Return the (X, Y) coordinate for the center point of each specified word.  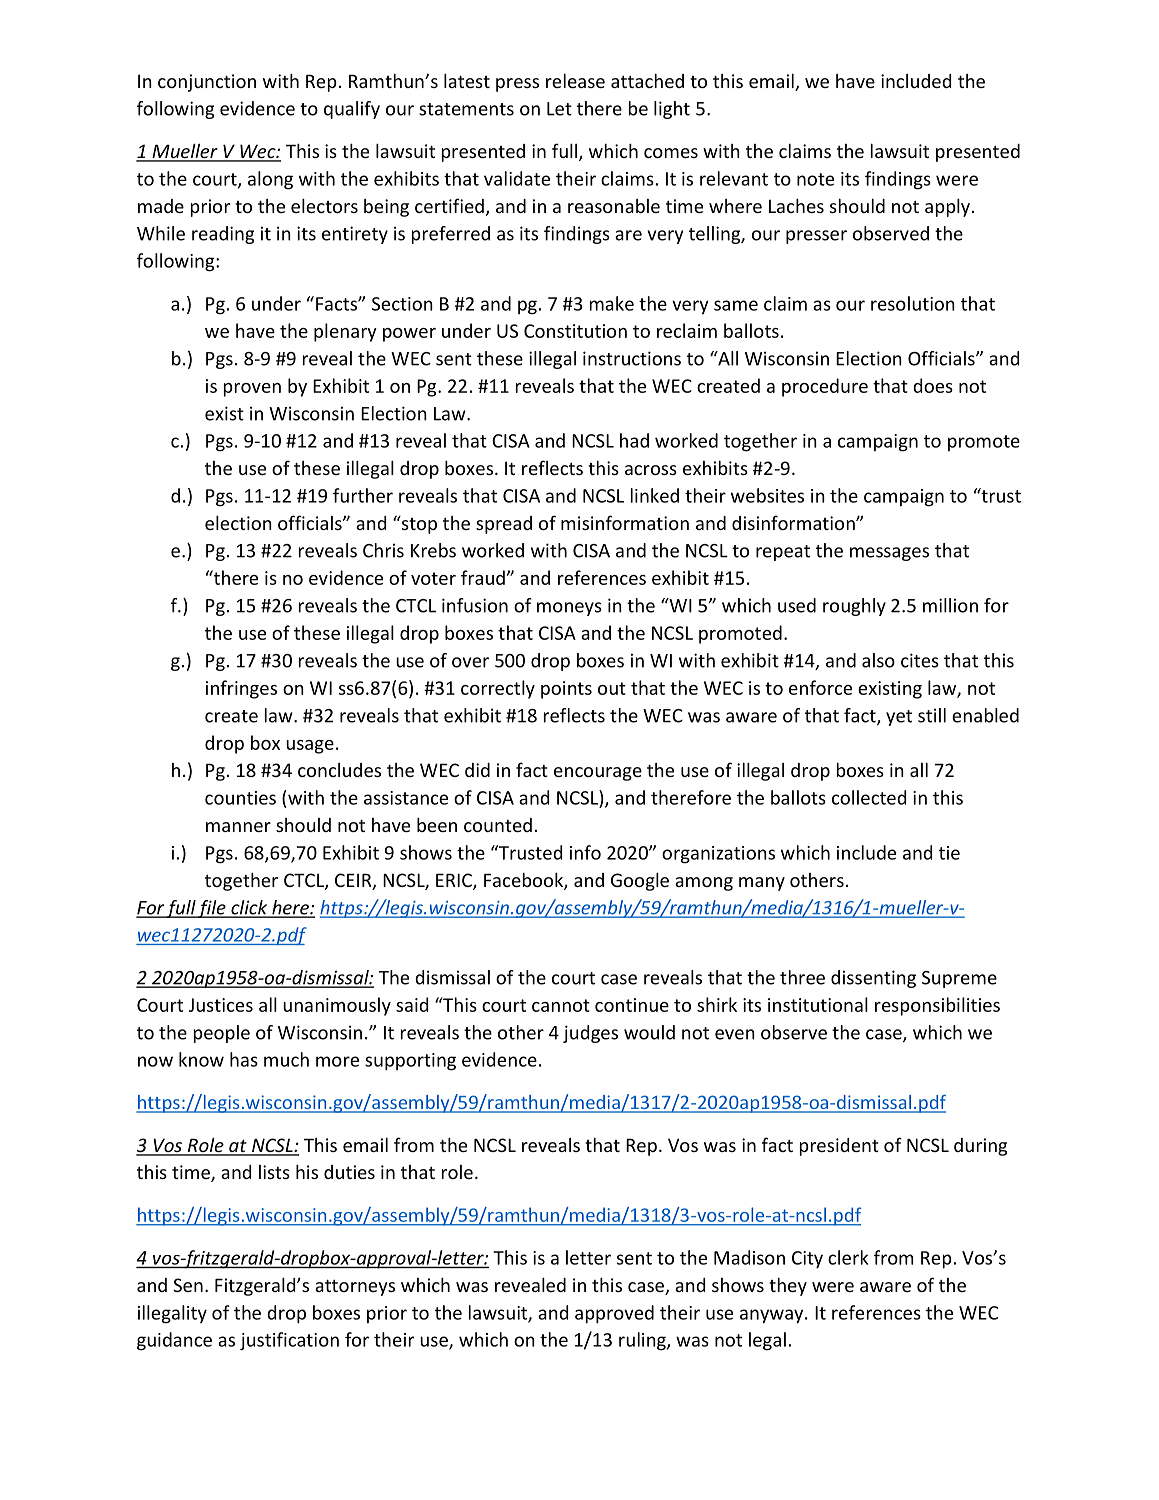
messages (889, 554)
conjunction (207, 83)
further (363, 495)
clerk (848, 1257)
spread (504, 525)
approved (614, 1314)
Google (640, 881)
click (249, 908)
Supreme (959, 979)
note (815, 179)
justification (289, 1341)
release (575, 80)
